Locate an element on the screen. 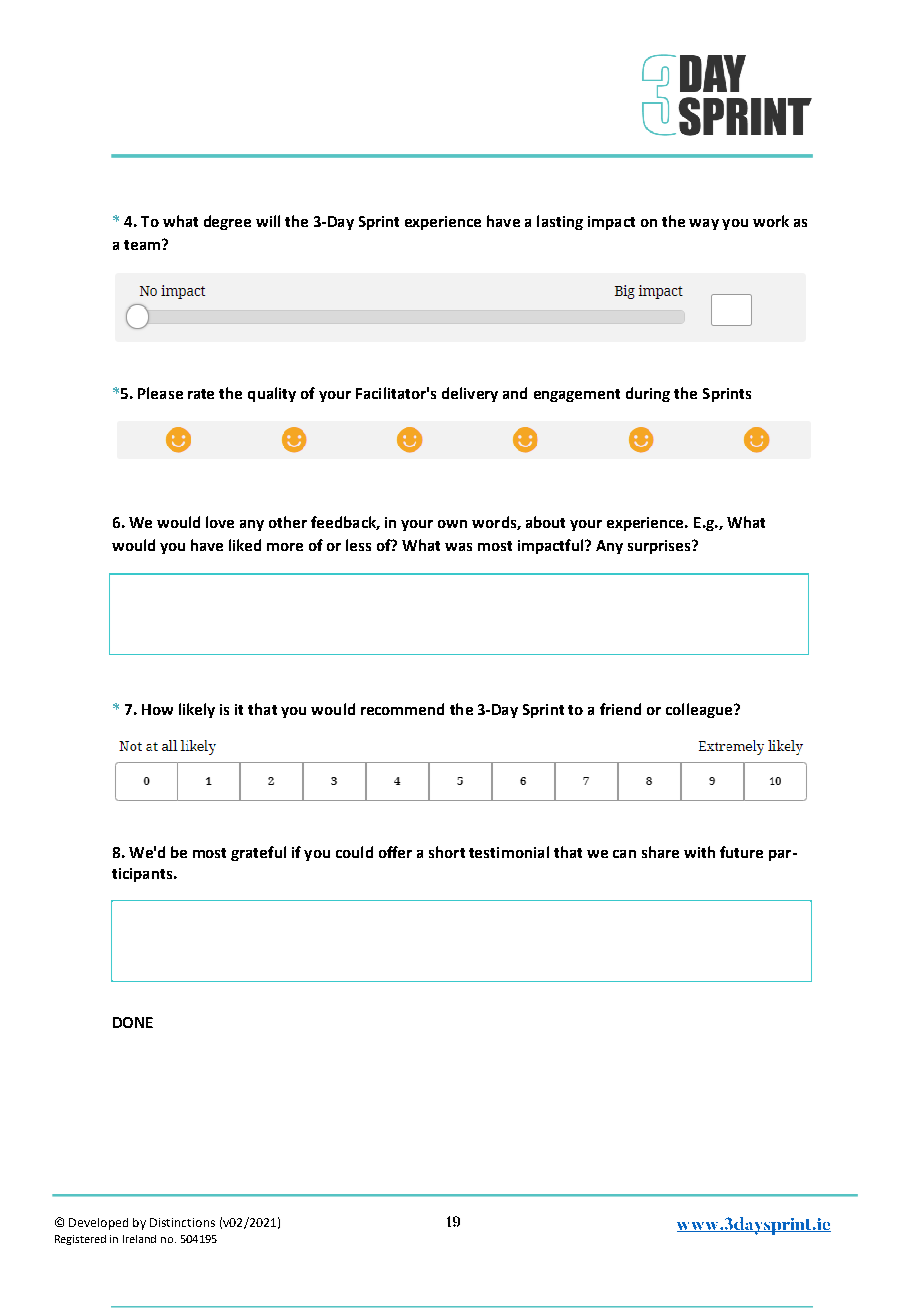 Image resolution: width=924 pixels, height=1308 pixels. colleague is located at coordinates (700, 710).
